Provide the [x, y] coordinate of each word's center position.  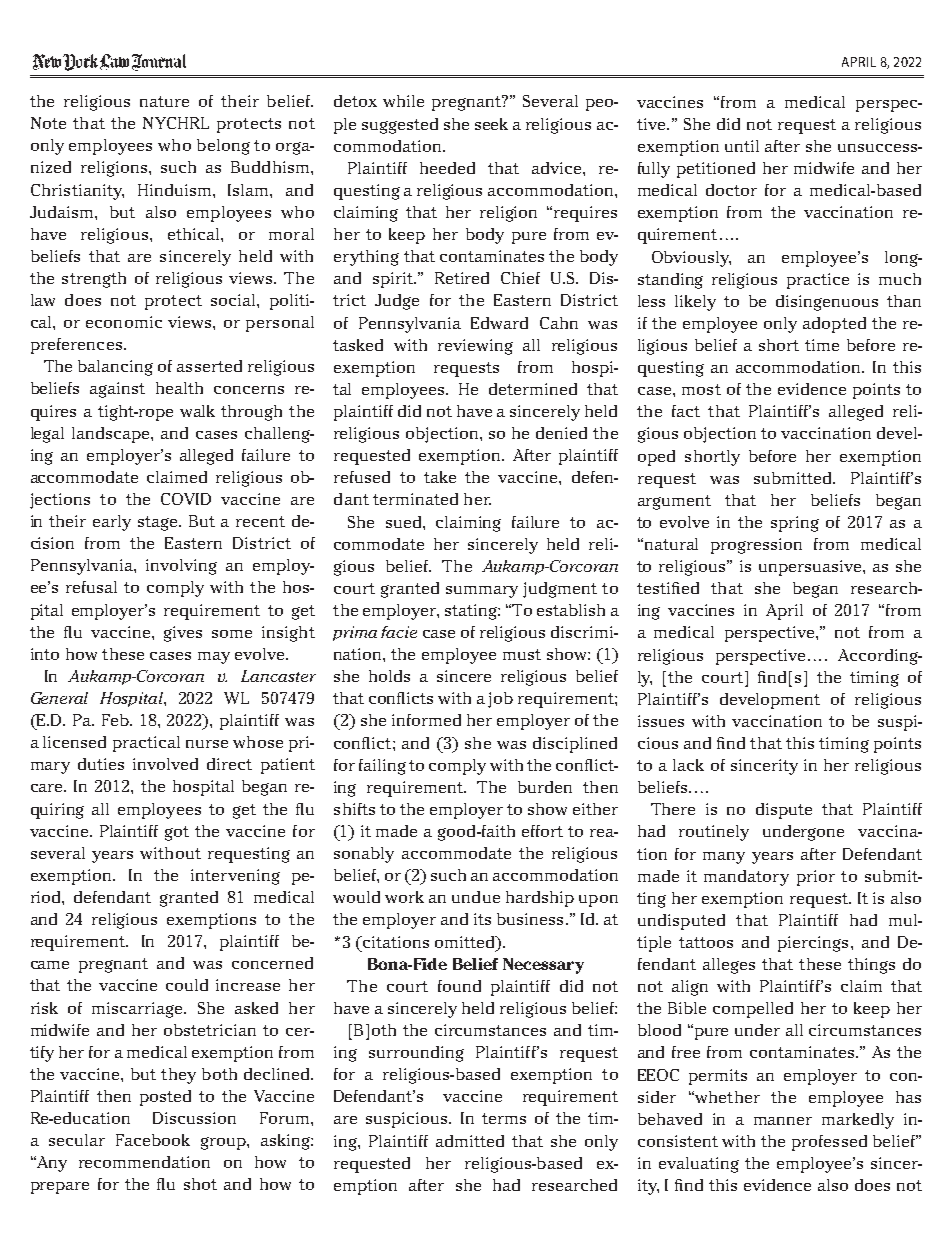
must [522, 654]
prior [816, 878]
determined [533, 389]
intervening [235, 877]
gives [183, 634]
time [822, 345]
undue [476, 897]
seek [491, 124]
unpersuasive [811, 568]
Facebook [153, 1140]
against [117, 390]
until [742, 146]
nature [164, 101]
